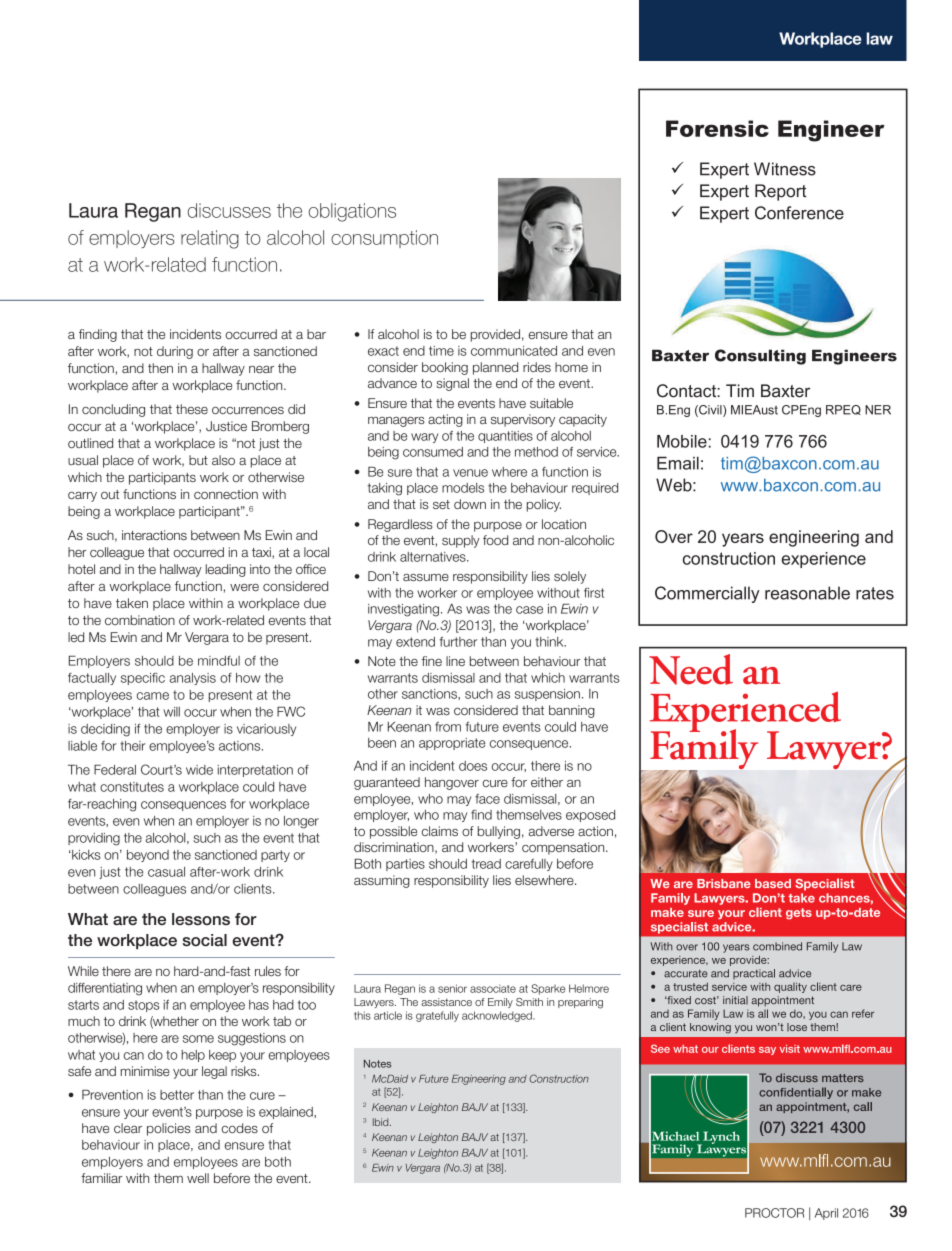 This screenshot has width=952, height=1251. Describe the element at coordinates (572, 711) in the screenshot. I see `banning` at that location.
